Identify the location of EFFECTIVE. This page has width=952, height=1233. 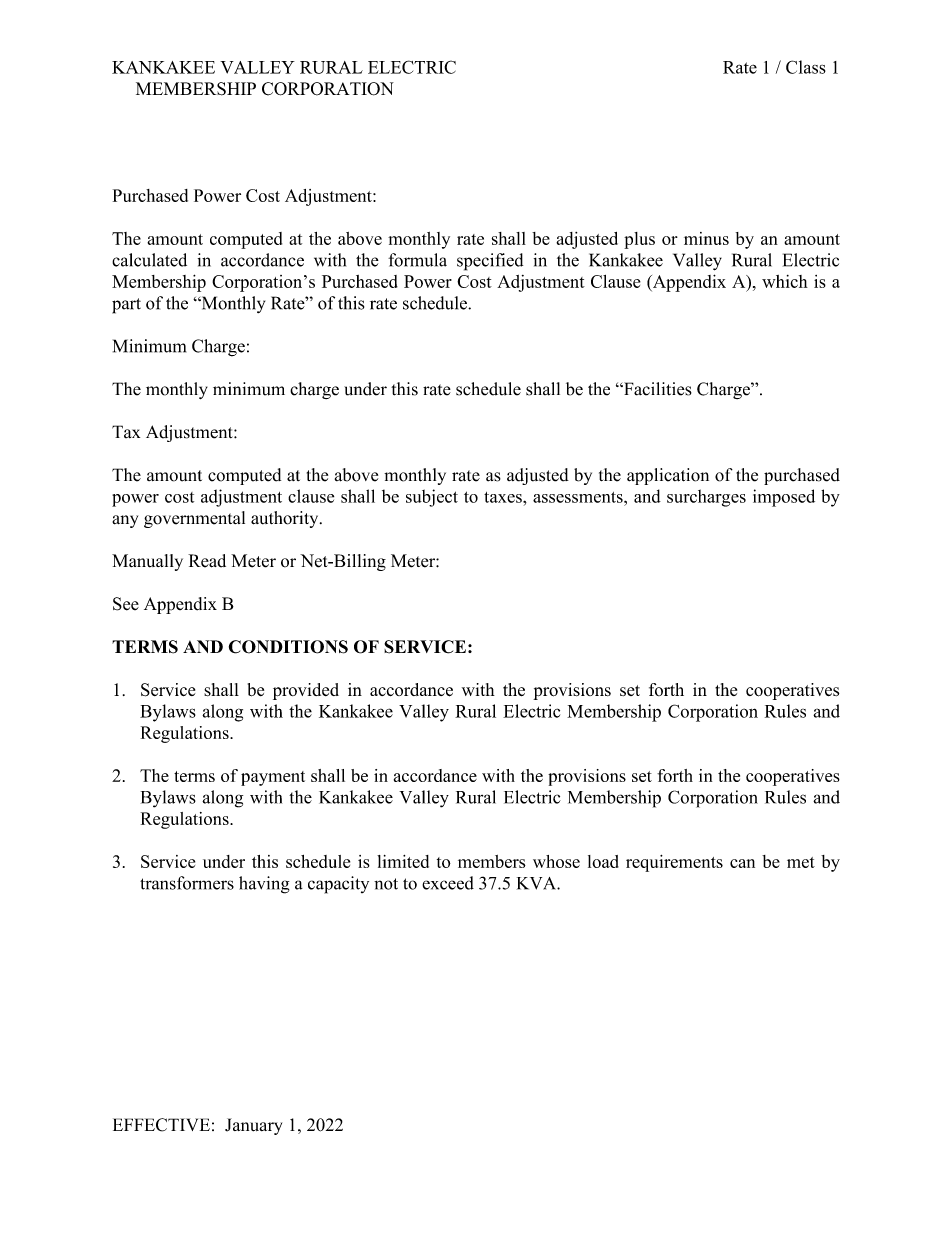
(161, 1125).
